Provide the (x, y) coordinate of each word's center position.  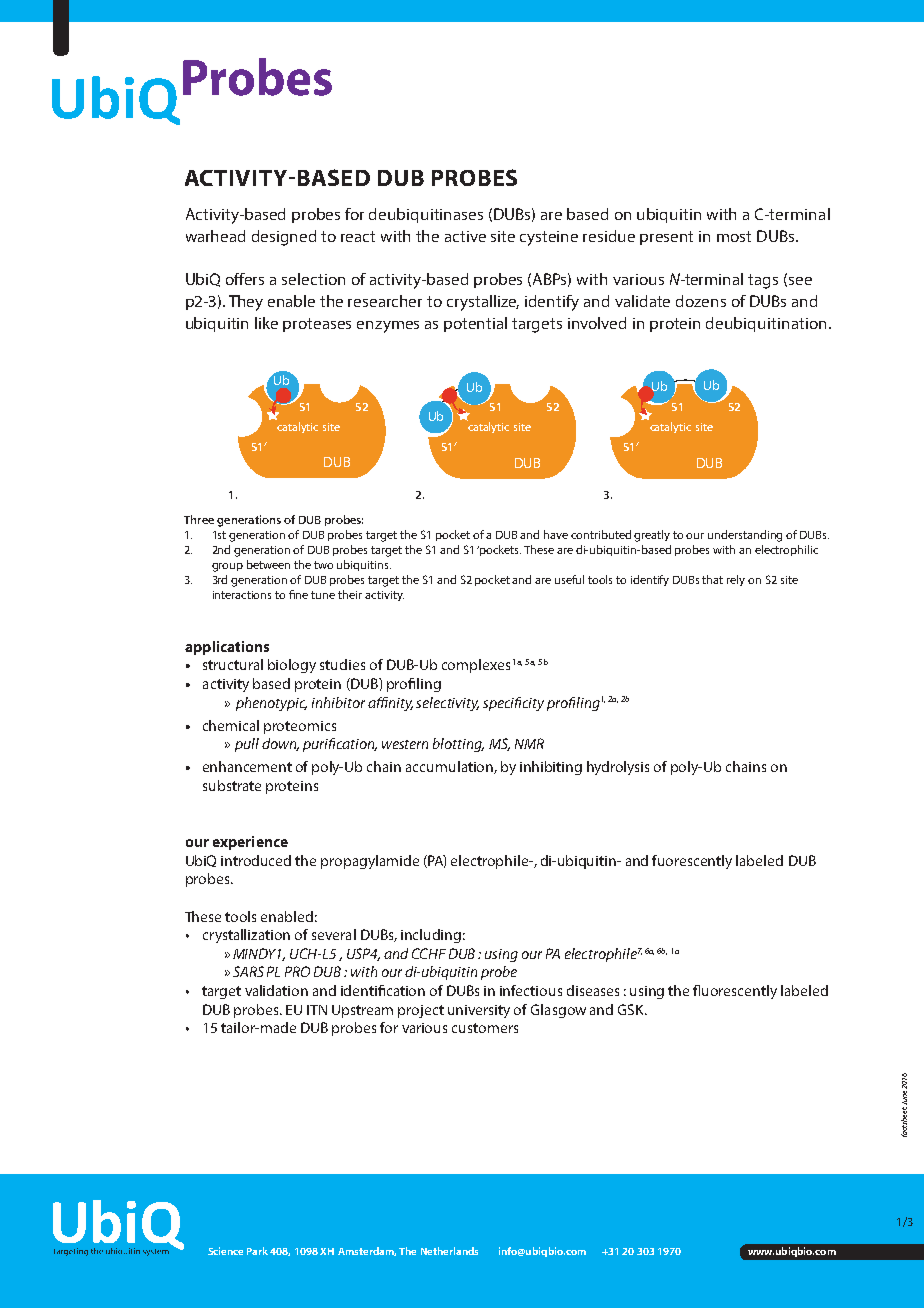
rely (736, 580)
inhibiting (551, 768)
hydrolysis (618, 768)
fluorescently (735, 992)
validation (276, 990)
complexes (476, 666)
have (556, 534)
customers (485, 1028)
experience (250, 843)
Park (257, 1251)
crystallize (483, 303)
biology (292, 666)
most (734, 236)
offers (245, 279)
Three (199, 519)
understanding (745, 536)
